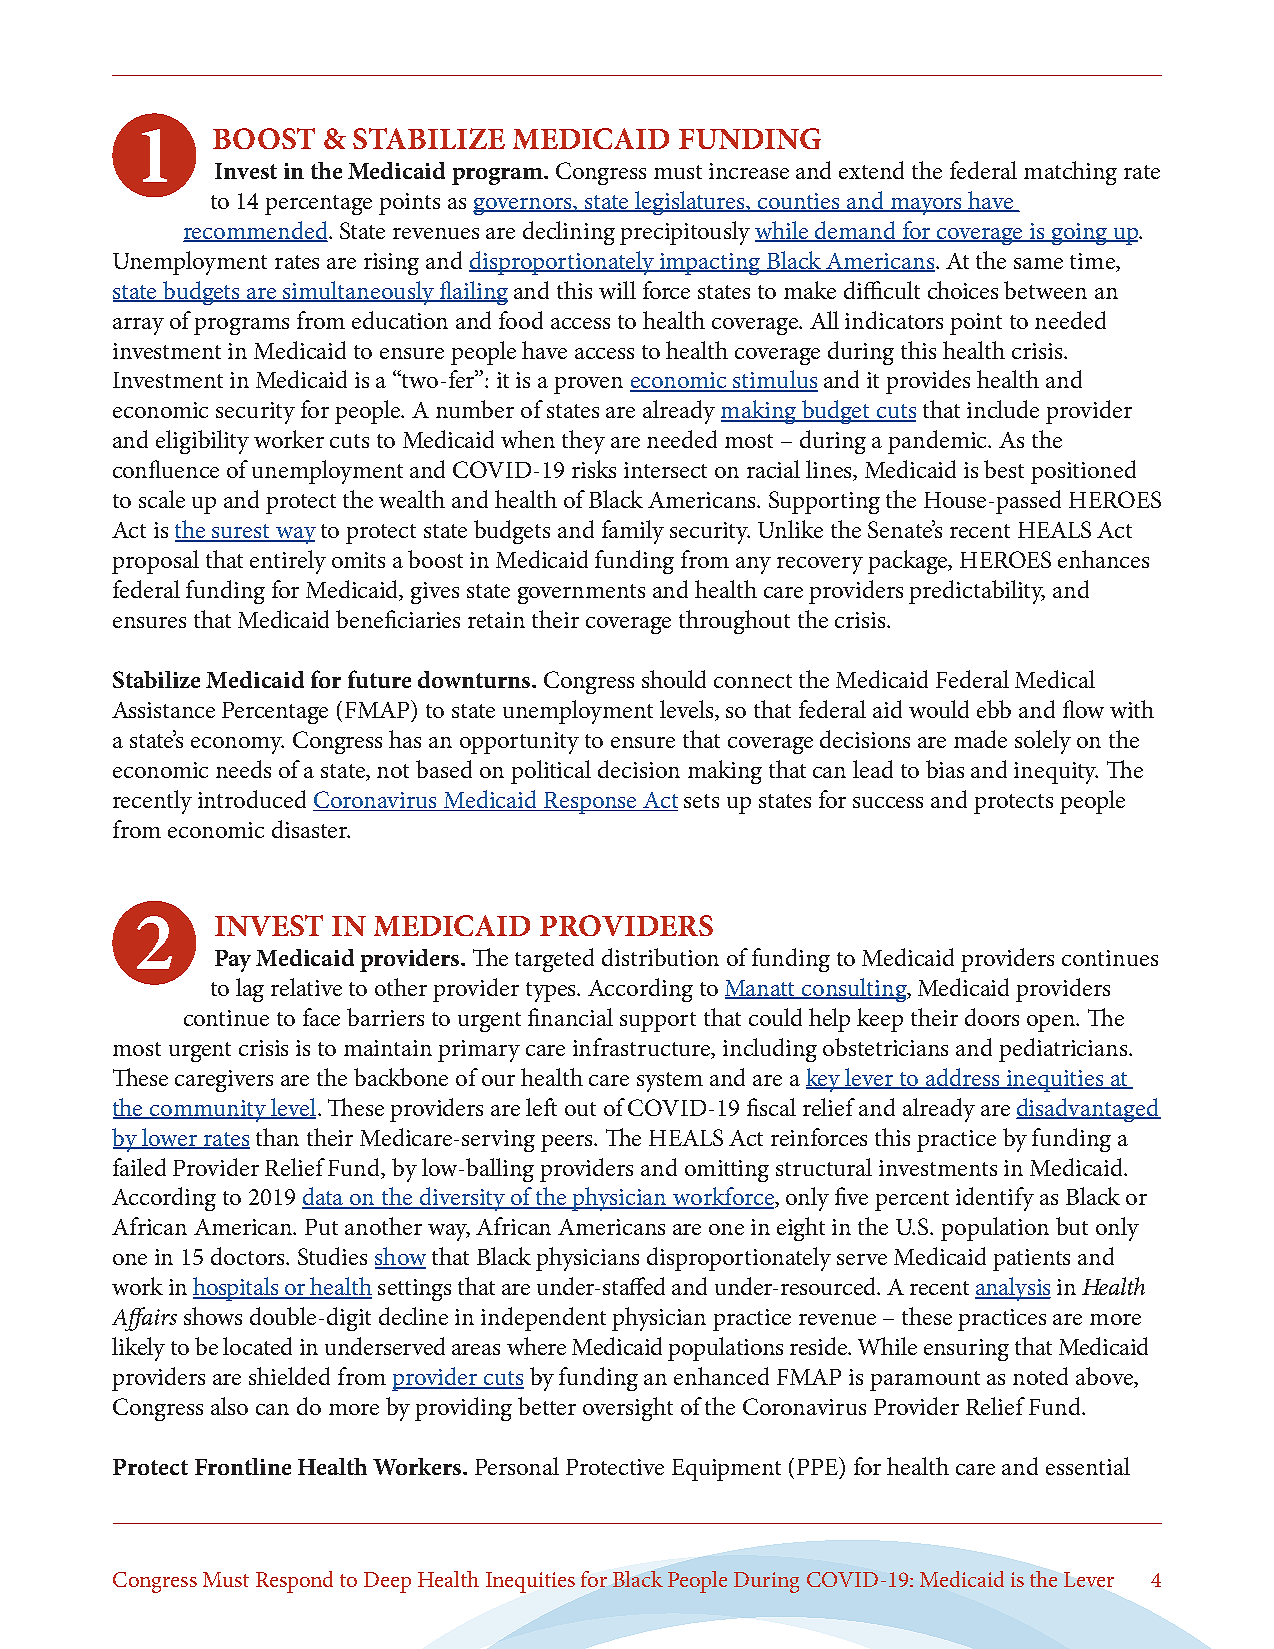 The image size is (1274, 1649). I want to click on legislatures, so click(690, 203).
